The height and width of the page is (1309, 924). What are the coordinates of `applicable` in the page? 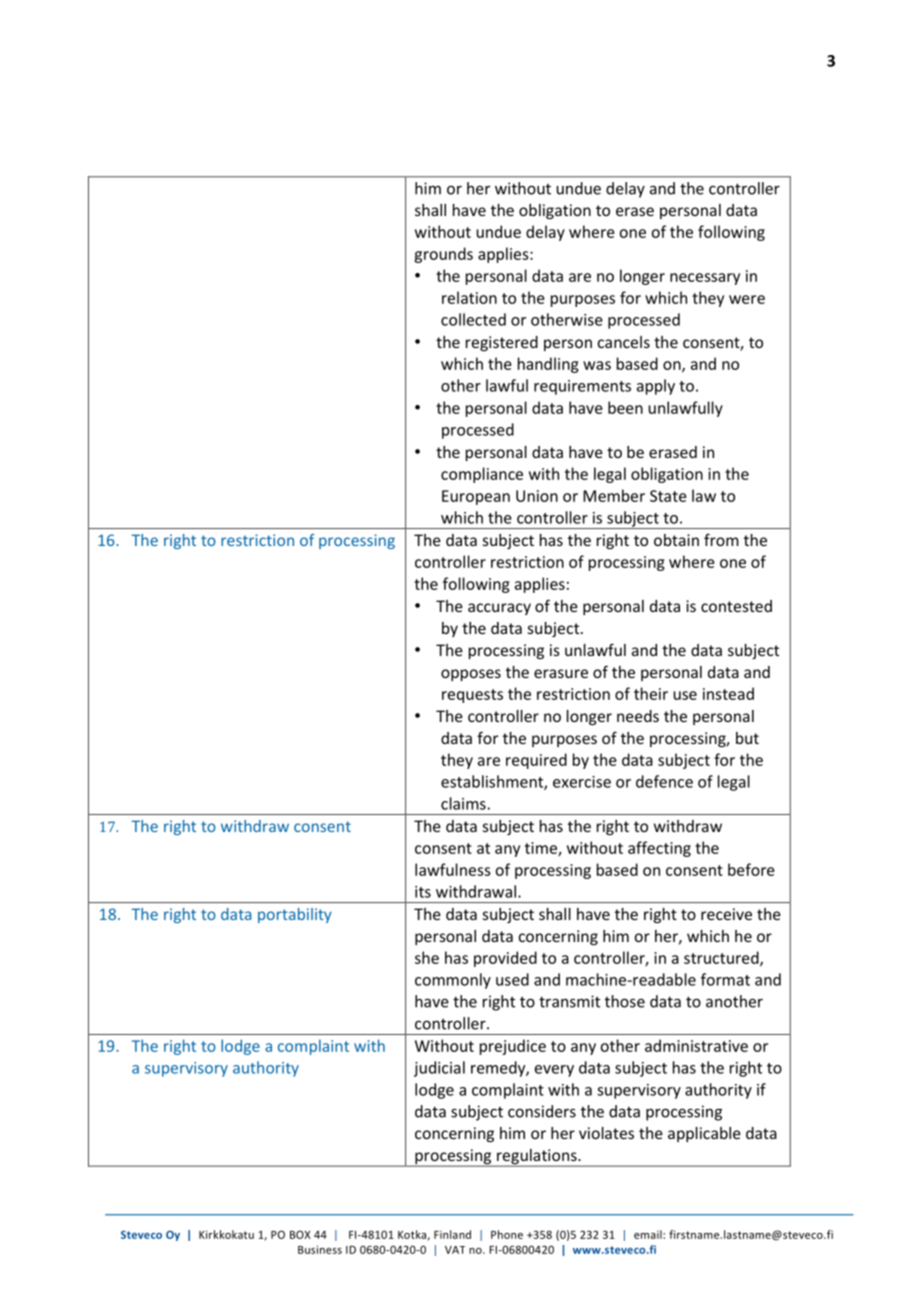 It's located at (704, 1134).
